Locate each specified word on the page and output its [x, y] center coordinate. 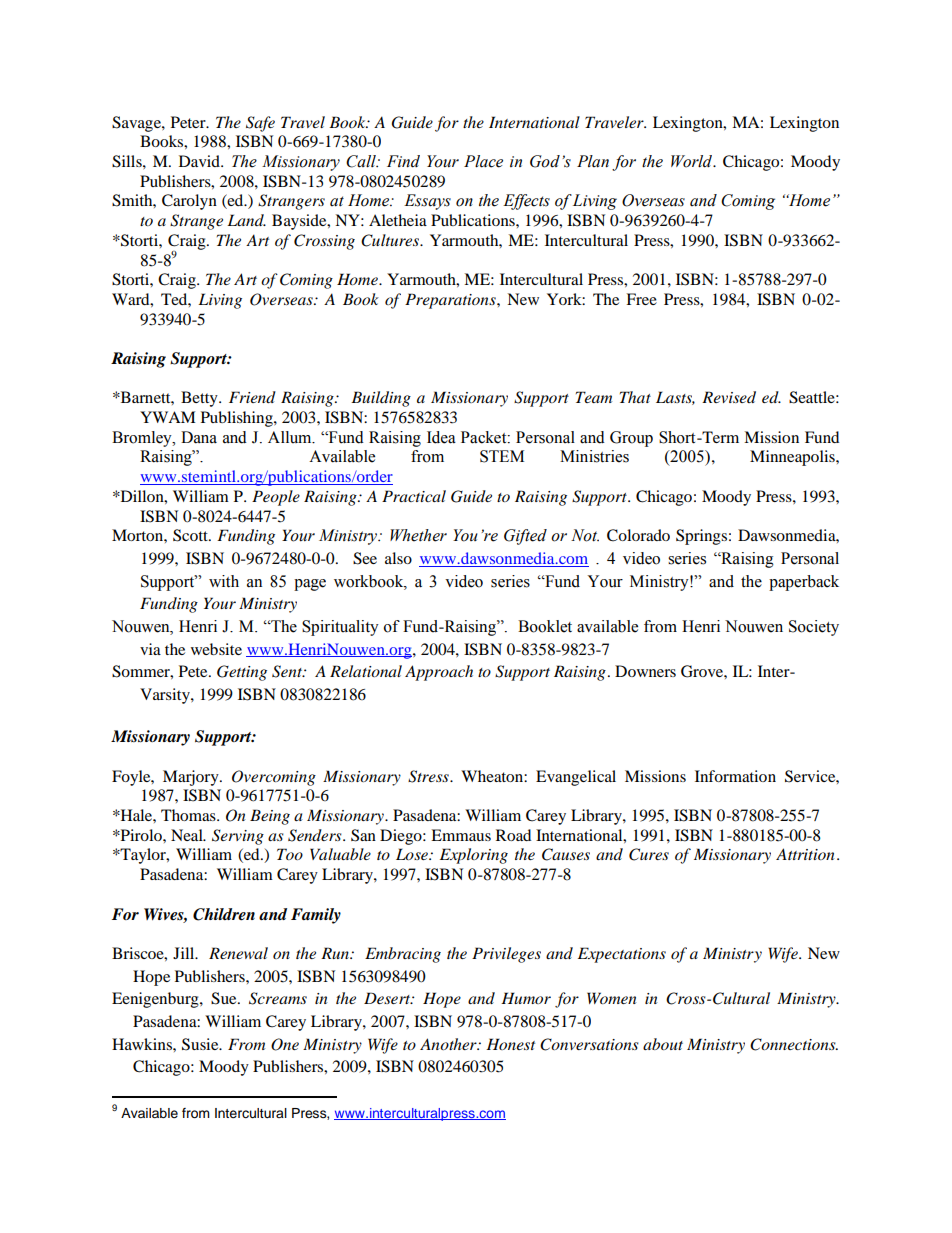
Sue [225, 998]
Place [483, 161]
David [200, 161]
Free [641, 299]
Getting [242, 673]
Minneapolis [793, 458]
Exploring [474, 856]
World [693, 161]
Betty [200, 399]
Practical [414, 496]
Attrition [805, 854]
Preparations [451, 301]
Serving [238, 837]
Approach [439, 673]
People [276, 498]
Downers [645, 671]
